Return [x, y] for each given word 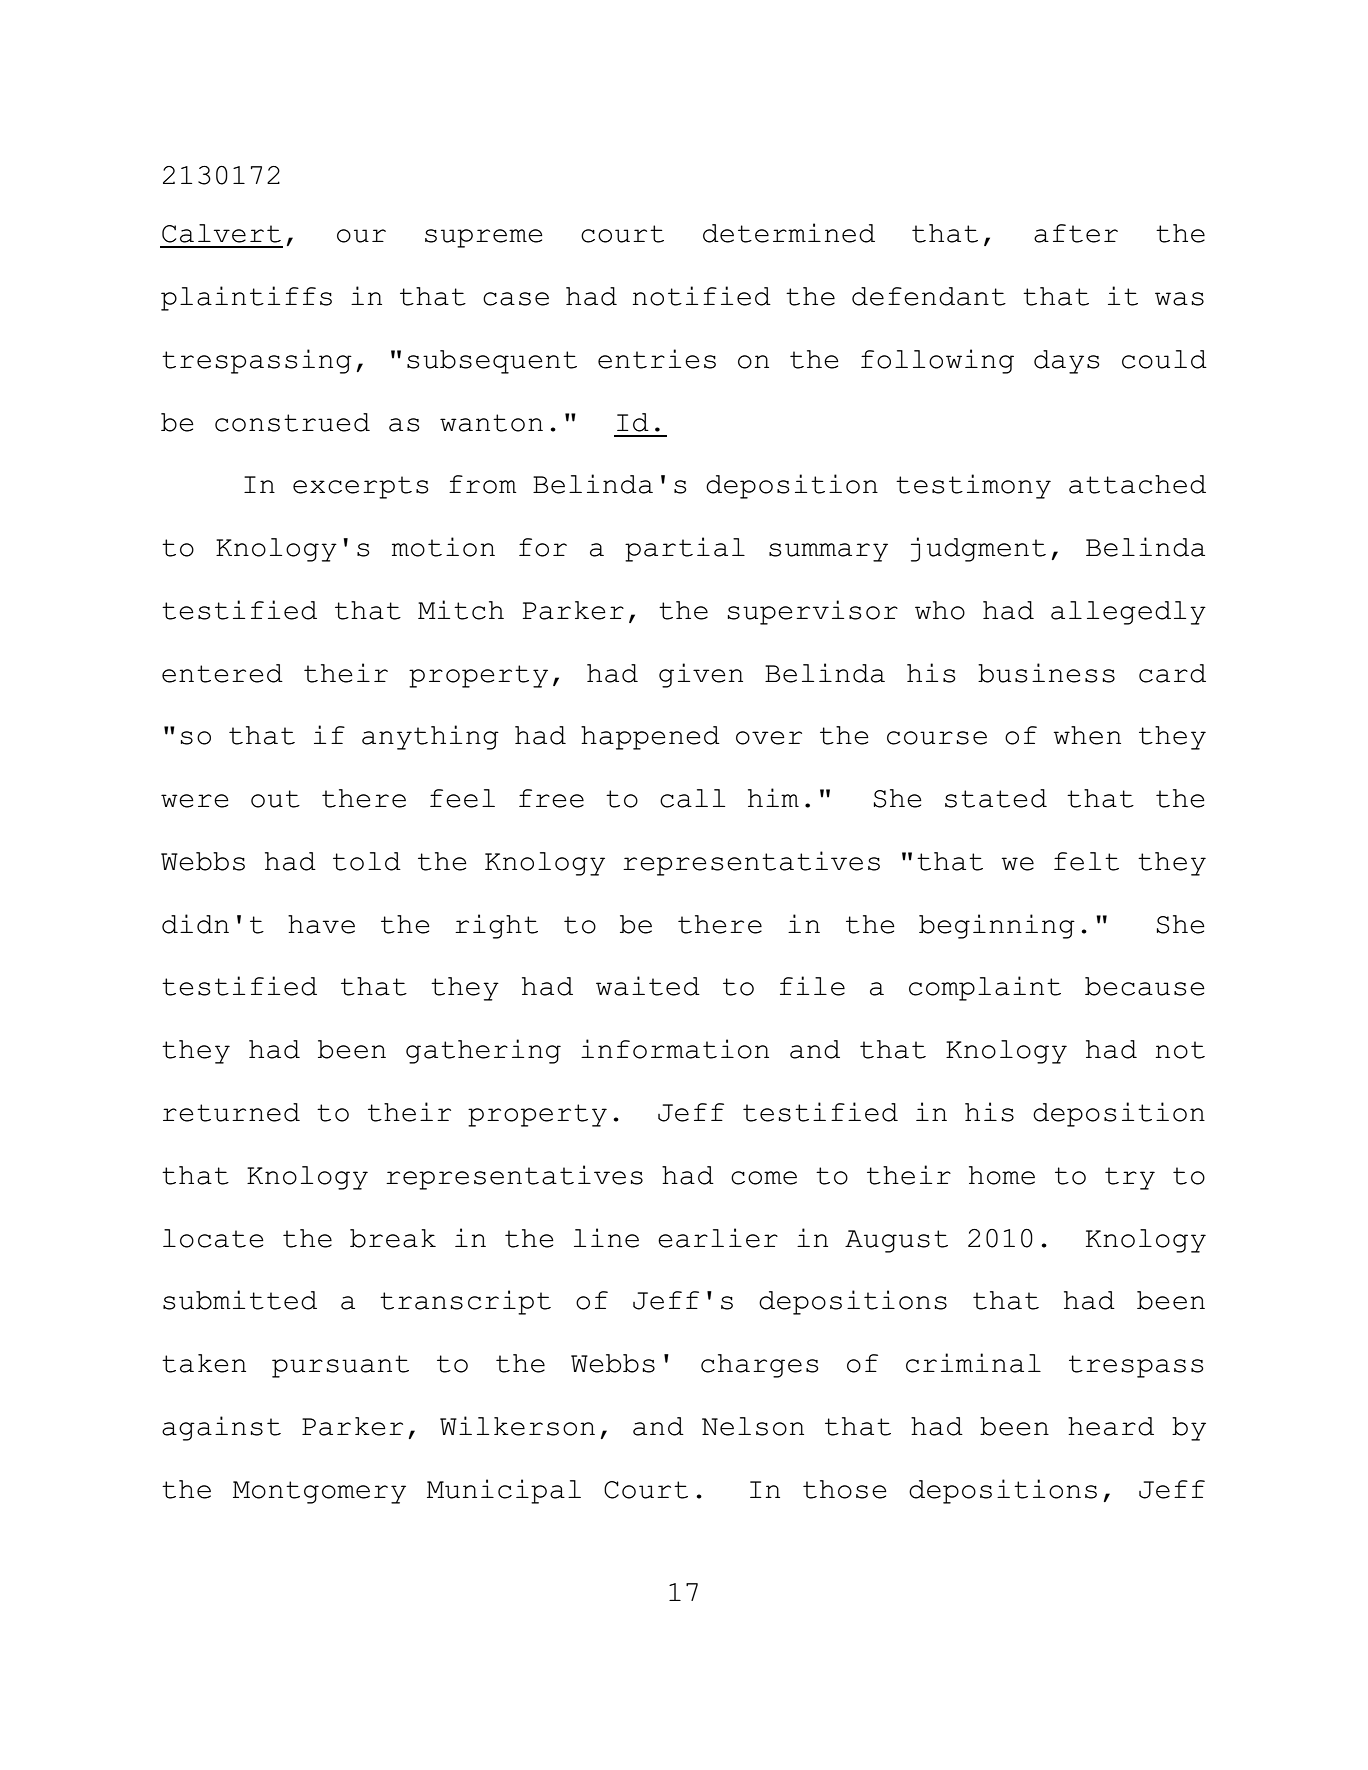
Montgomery [319, 1492]
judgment [978, 549]
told [367, 861]
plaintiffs [246, 298]
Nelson [753, 1426]
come [764, 1178]
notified [702, 296]
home [1002, 1175]
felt [1086, 861]
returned [231, 1112]
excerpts [361, 487]
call [692, 798]
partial [685, 549]
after [1076, 233]
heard [1111, 1426]
